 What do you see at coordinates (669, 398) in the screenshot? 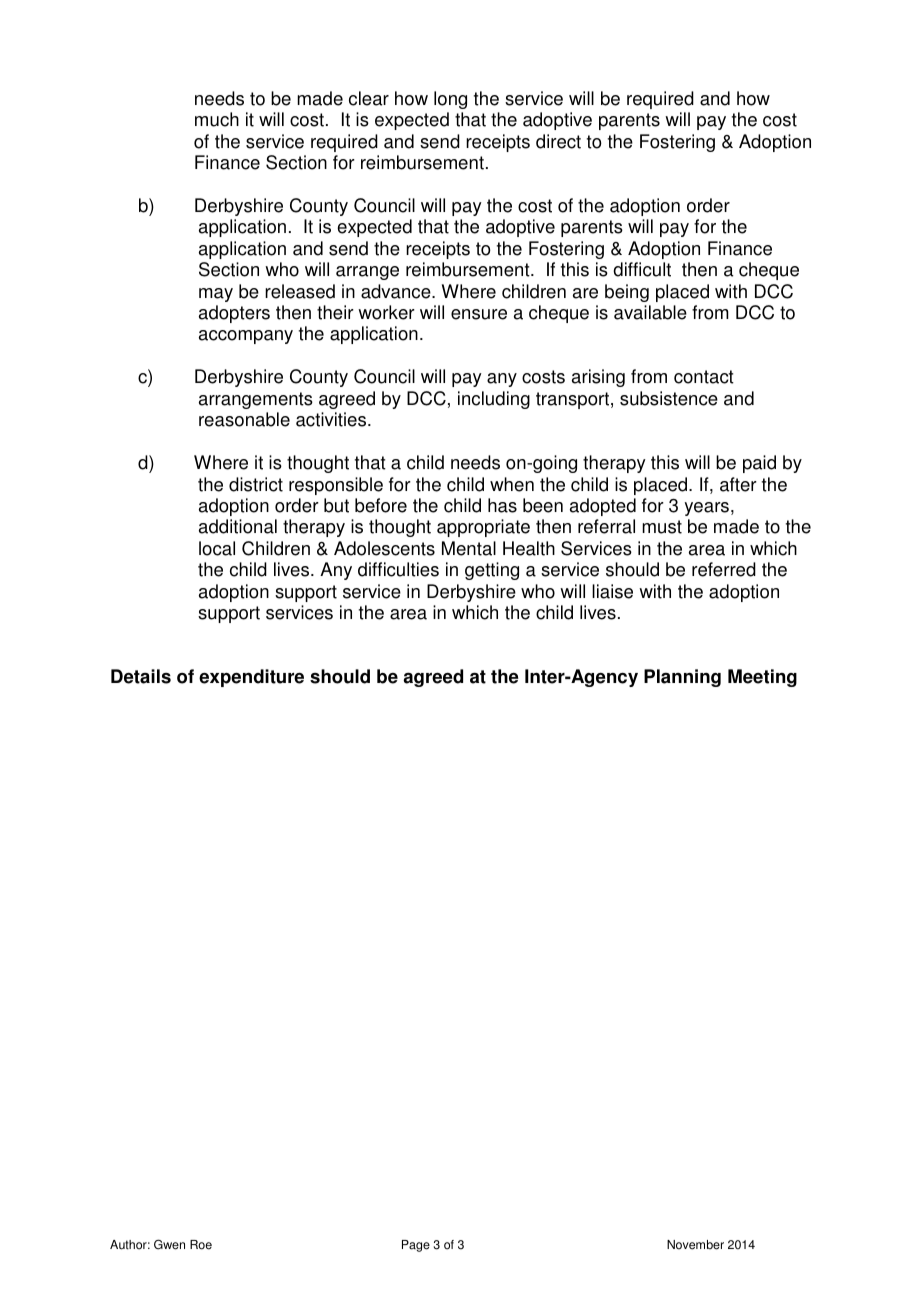
I see `subsistence` at bounding box center [669, 398].
